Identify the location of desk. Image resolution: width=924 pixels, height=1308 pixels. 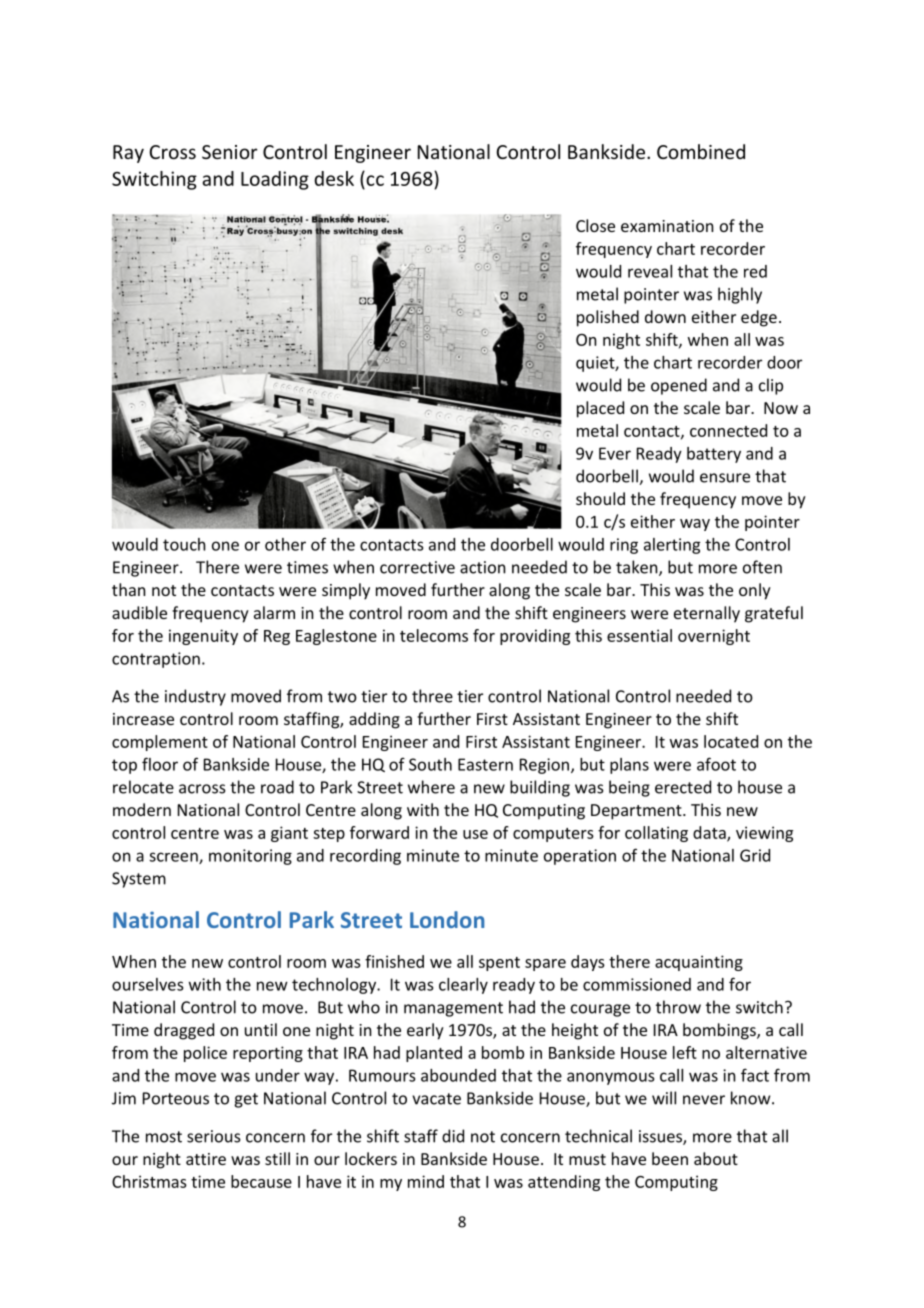
(334, 178).
